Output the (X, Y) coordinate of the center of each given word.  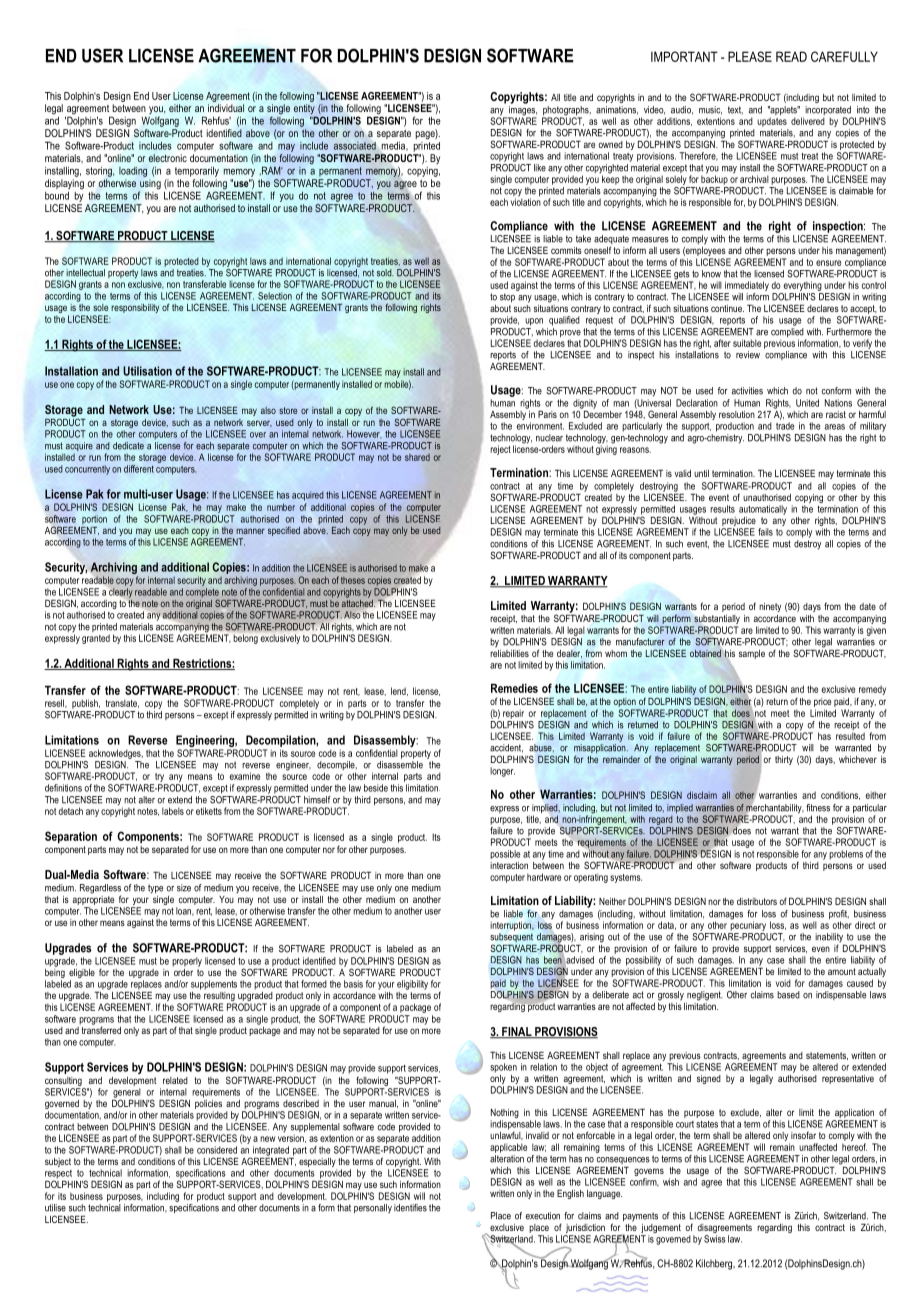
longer (502, 772)
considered (217, 1150)
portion (94, 520)
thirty (784, 760)
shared (417, 457)
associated (355, 146)
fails (765, 532)
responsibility (135, 308)
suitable (747, 343)
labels (173, 811)
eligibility (412, 985)
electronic (167, 158)
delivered (808, 121)
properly (187, 962)
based (788, 995)
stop (507, 297)
